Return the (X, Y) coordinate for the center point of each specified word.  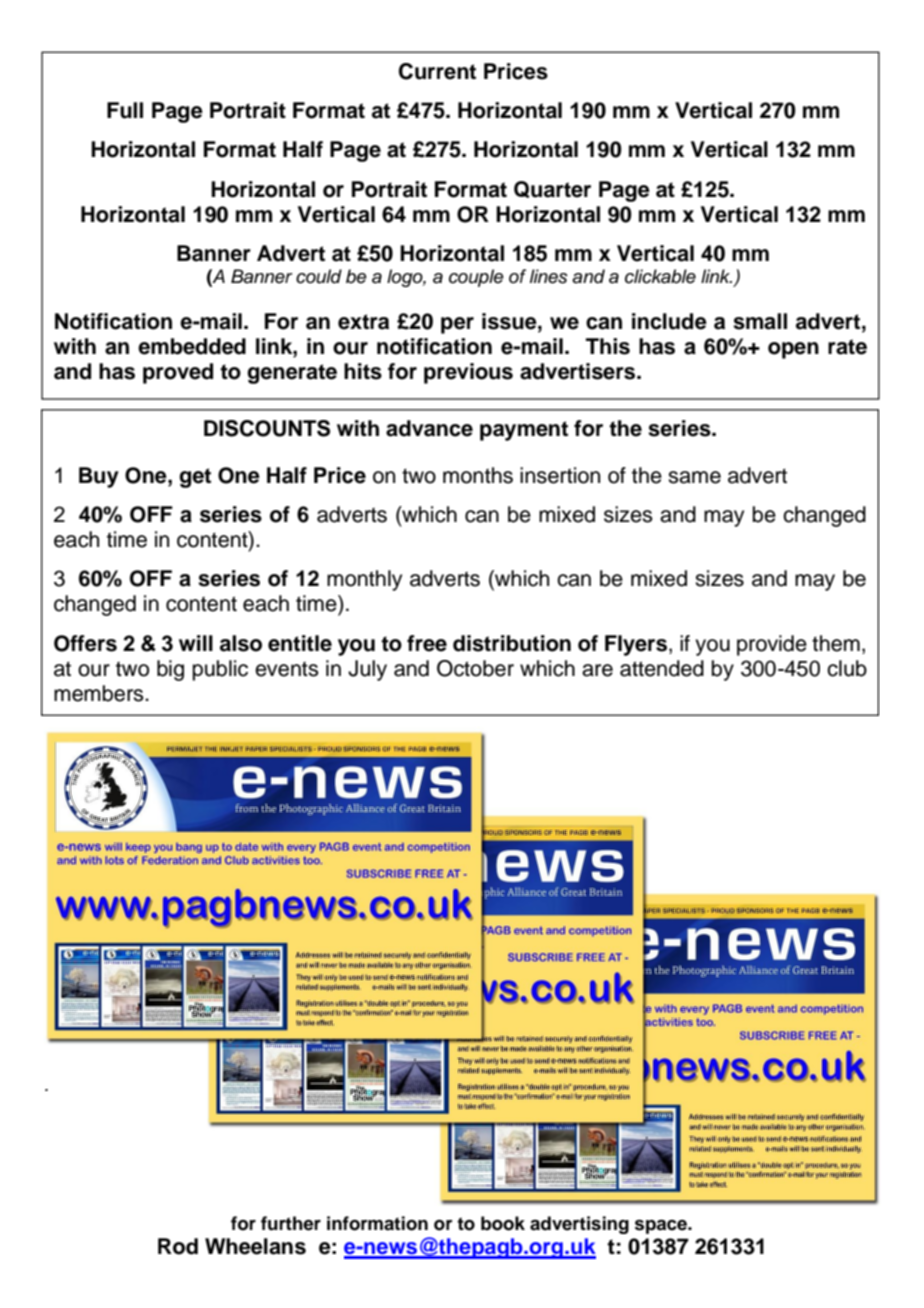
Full (125, 110)
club (847, 668)
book (503, 1223)
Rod (178, 1246)
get (195, 478)
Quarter (552, 189)
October (475, 668)
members (100, 693)
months (478, 475)
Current (437, 71)
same (694, 477)
